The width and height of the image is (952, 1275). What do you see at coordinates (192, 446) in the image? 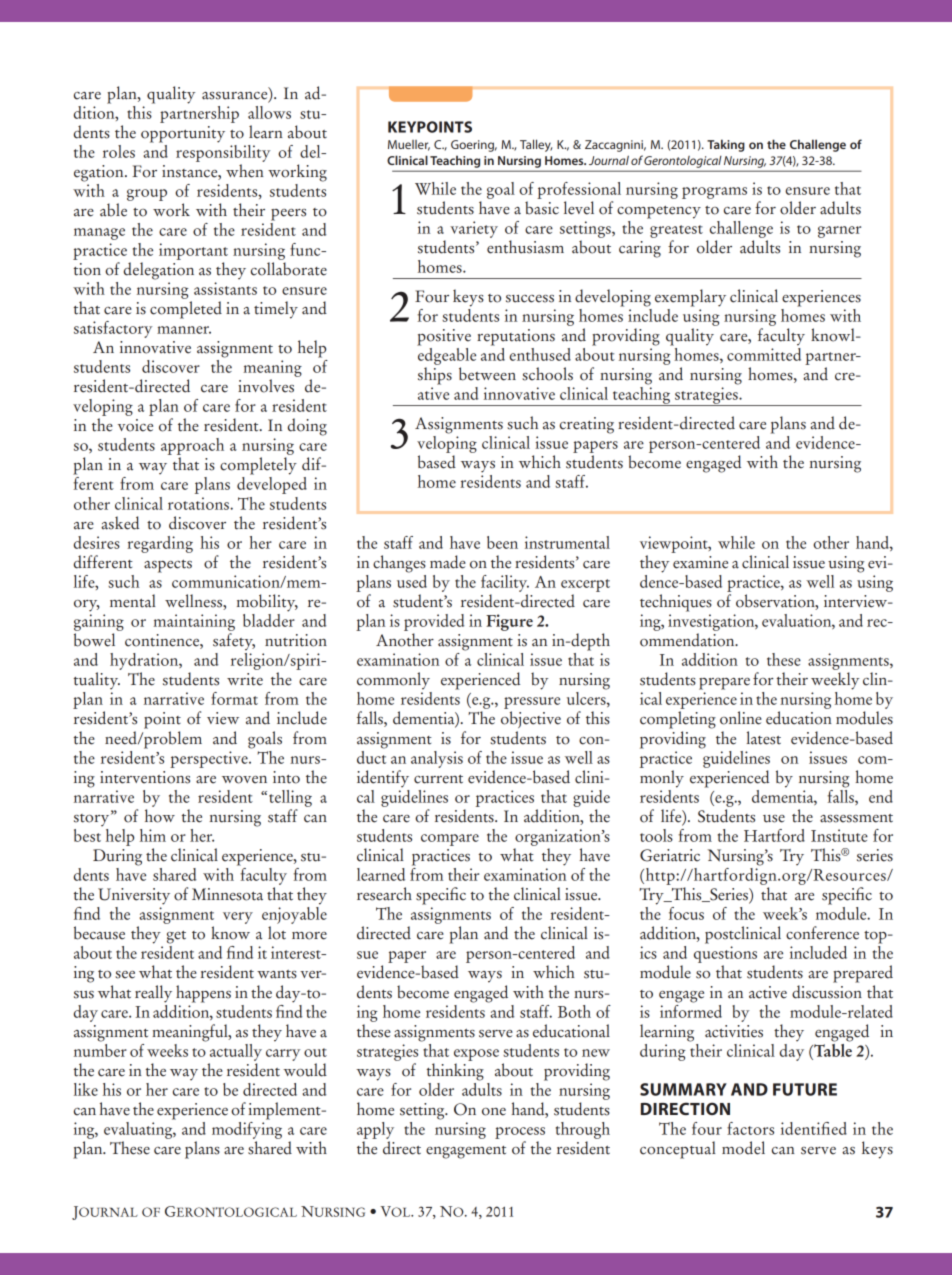
I see `approach` at bounding box center [192, 446].
